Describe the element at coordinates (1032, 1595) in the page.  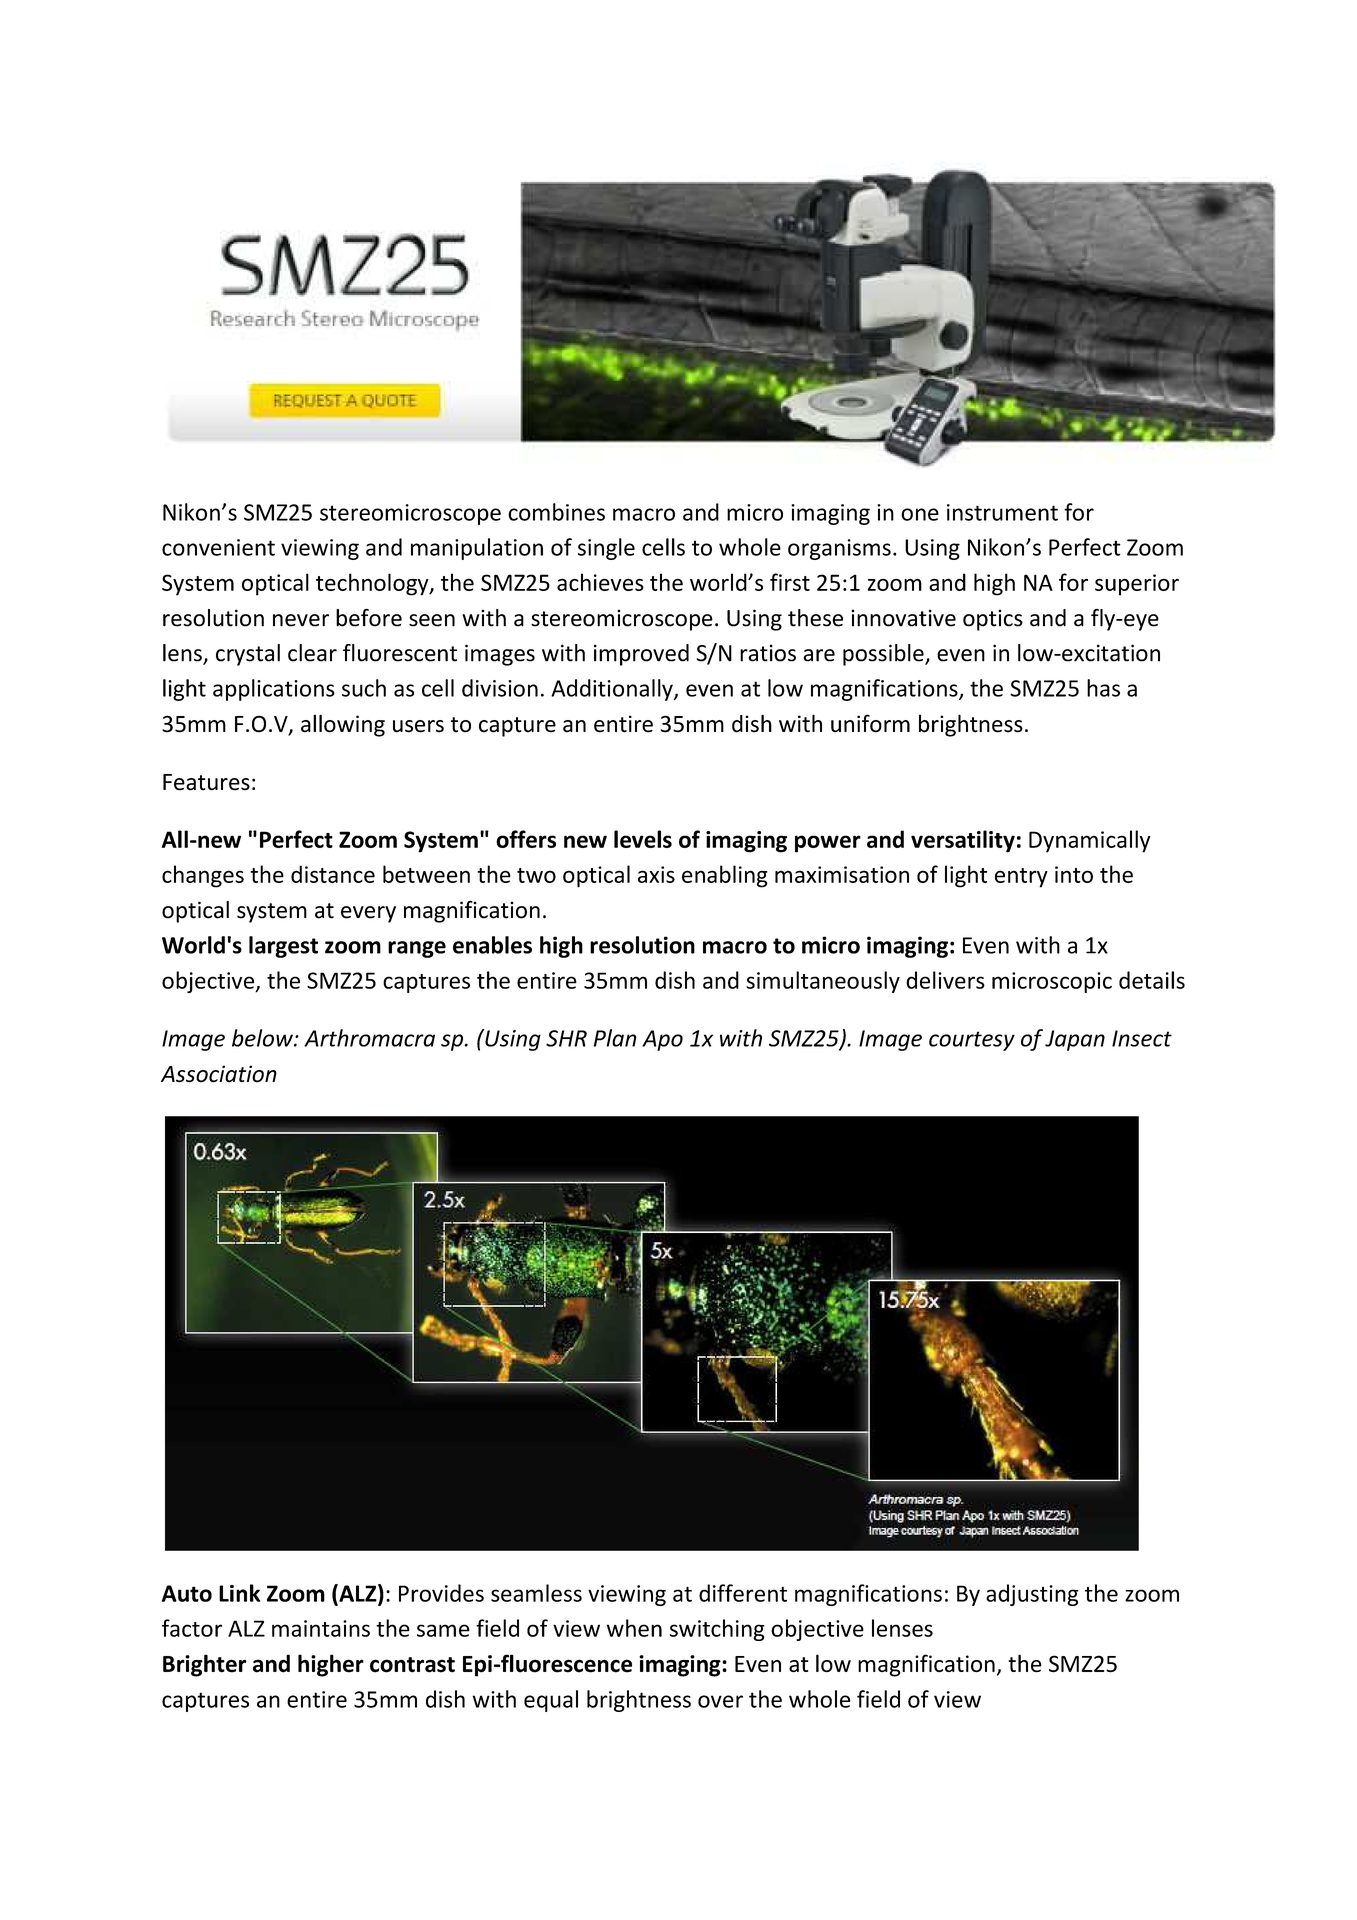
I see `adjusting` at that location.
